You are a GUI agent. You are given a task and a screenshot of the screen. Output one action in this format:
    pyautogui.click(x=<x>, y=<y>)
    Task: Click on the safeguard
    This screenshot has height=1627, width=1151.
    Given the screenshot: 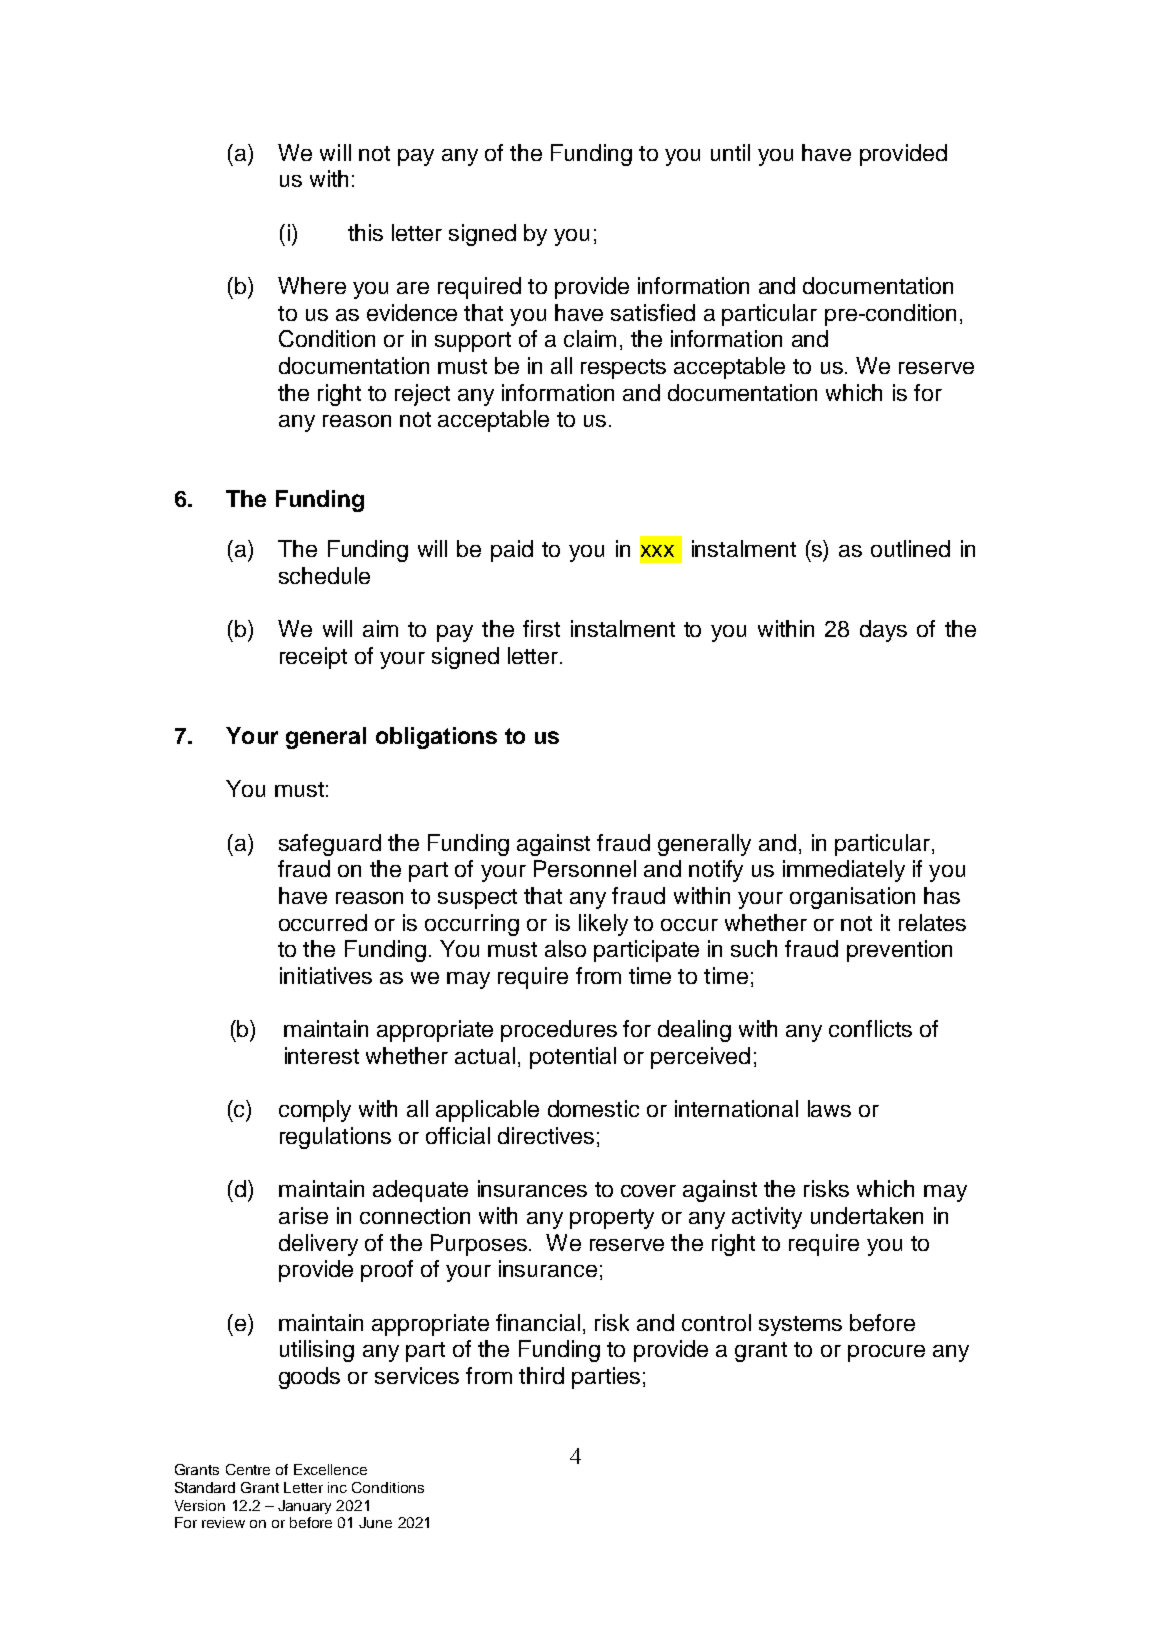 What is the action you would take?
    pyautogui.click(x=330, y=845)
